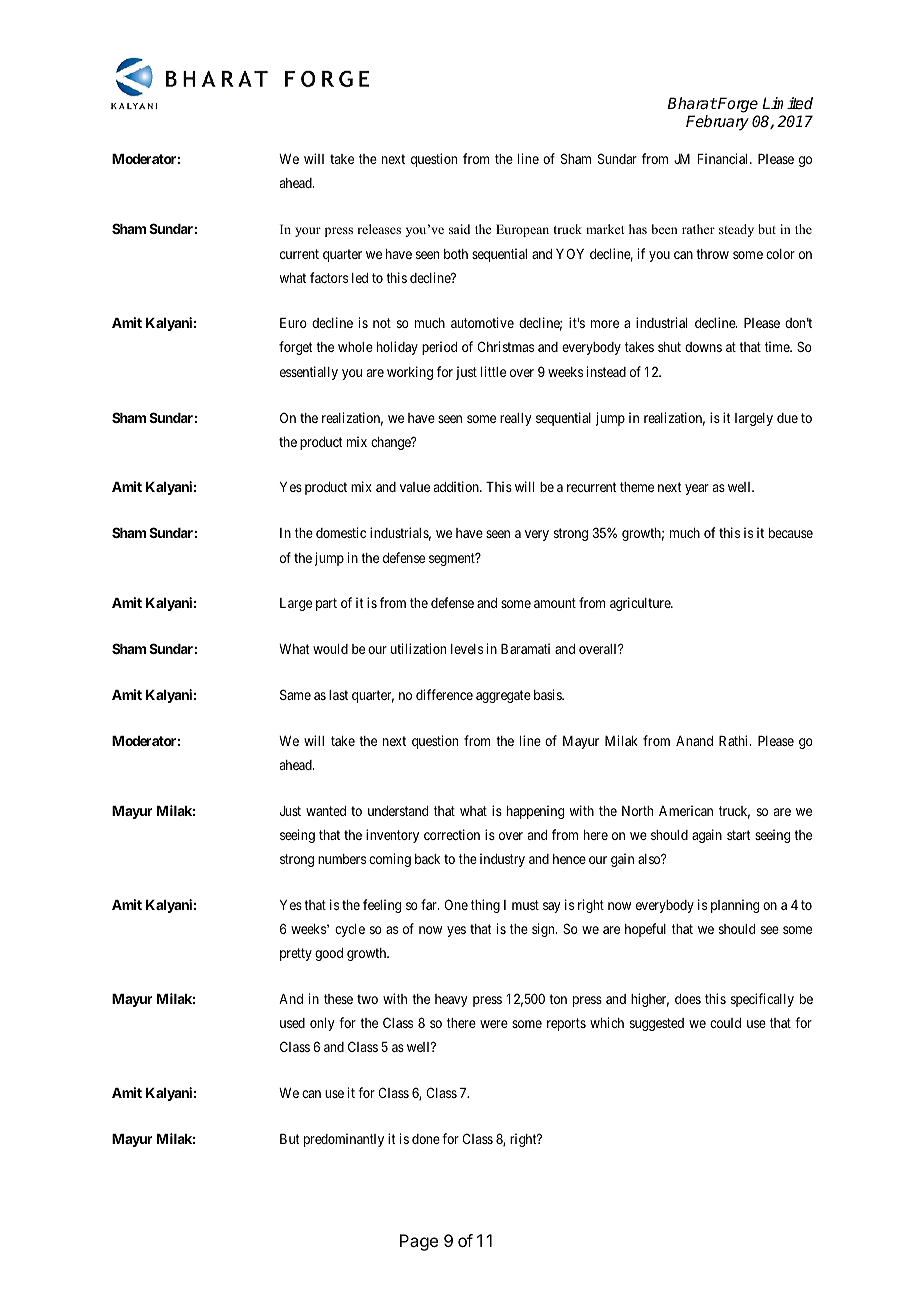 This document has width=924, height=1307. Describe the element at coordinates (419, 1242) in the document. I see `Page` at that location.
